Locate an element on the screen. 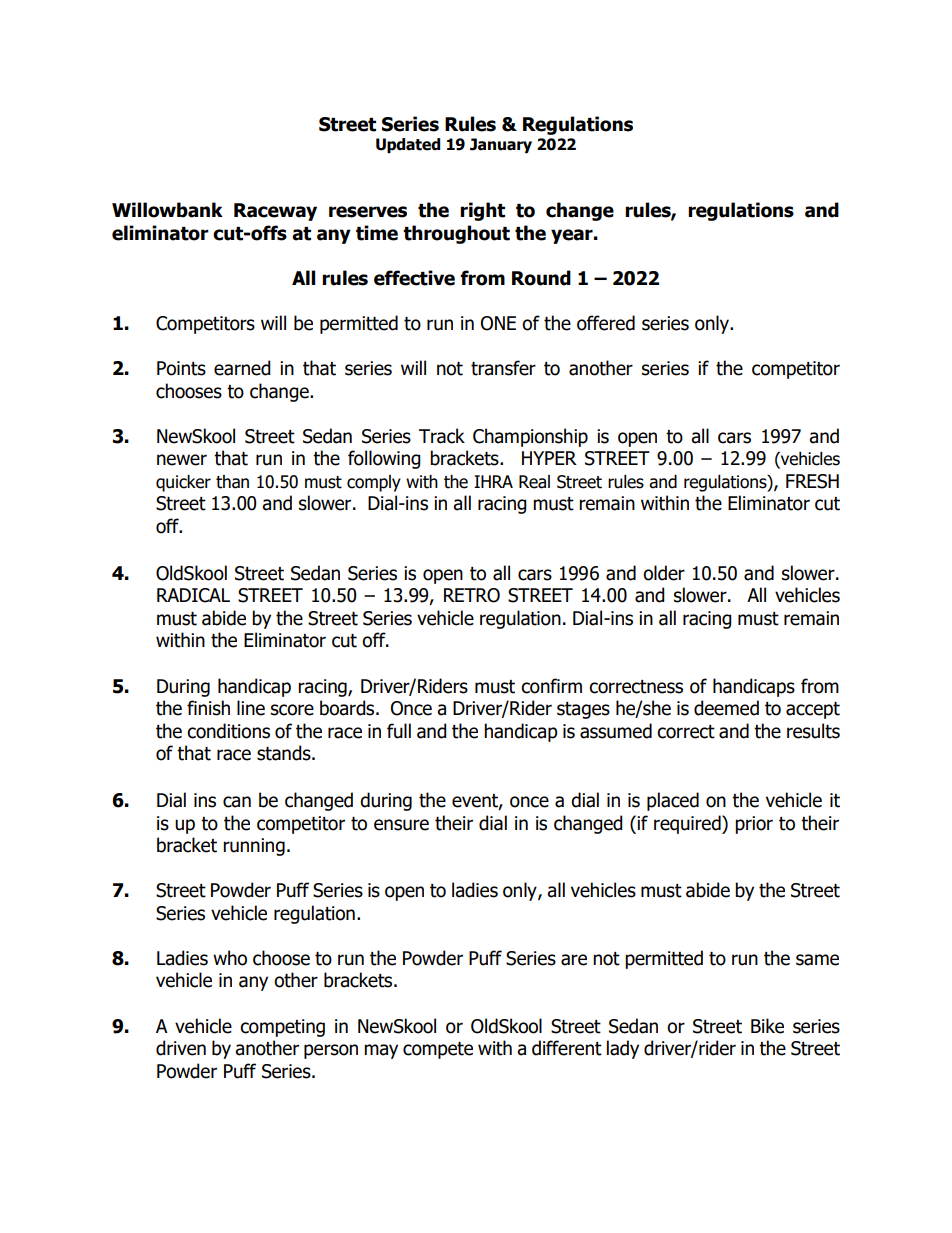 The height and width of the screenshot is (1233, 952). RETRO is located at coordinates (472, 595).
